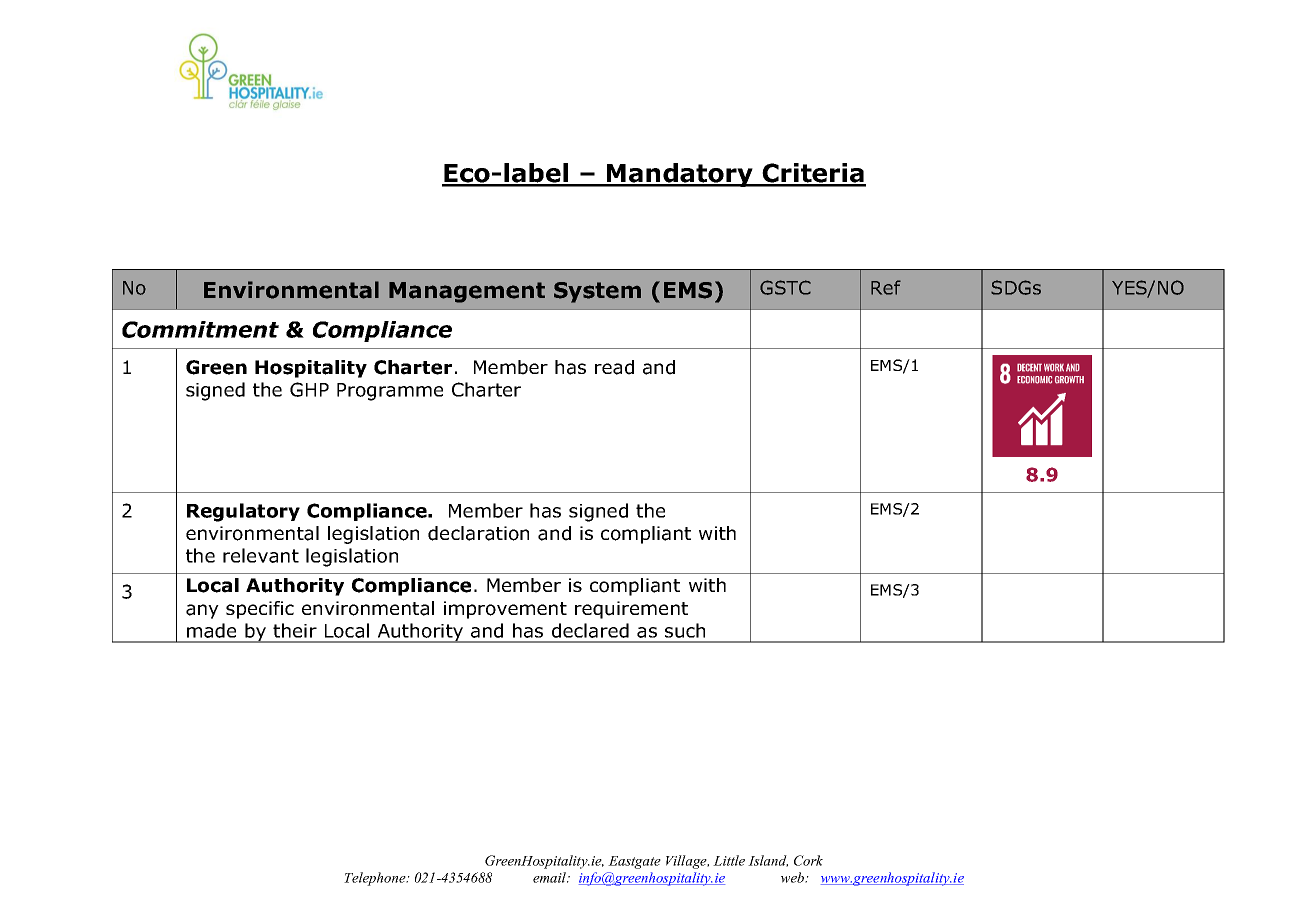 This document has height=924, width=1308. What do you see at coordinates (680, 175) in the document?
I see `Mandatory` at bounding box center [680, 175].
